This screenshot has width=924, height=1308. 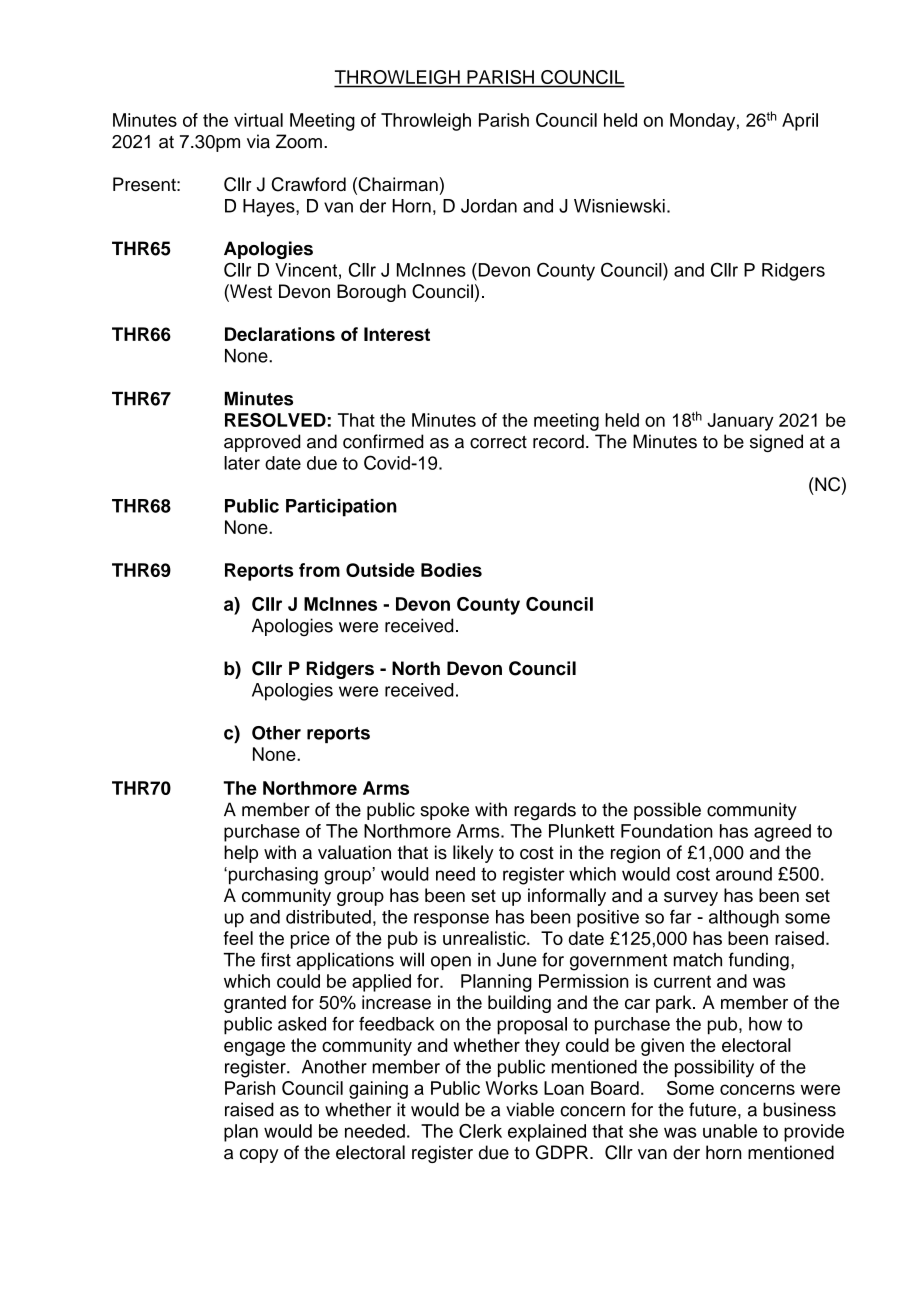 What do you see at coordinates (489, 206) in the screenshot?
I see `Jordan` at bounding box center [489, 206].
